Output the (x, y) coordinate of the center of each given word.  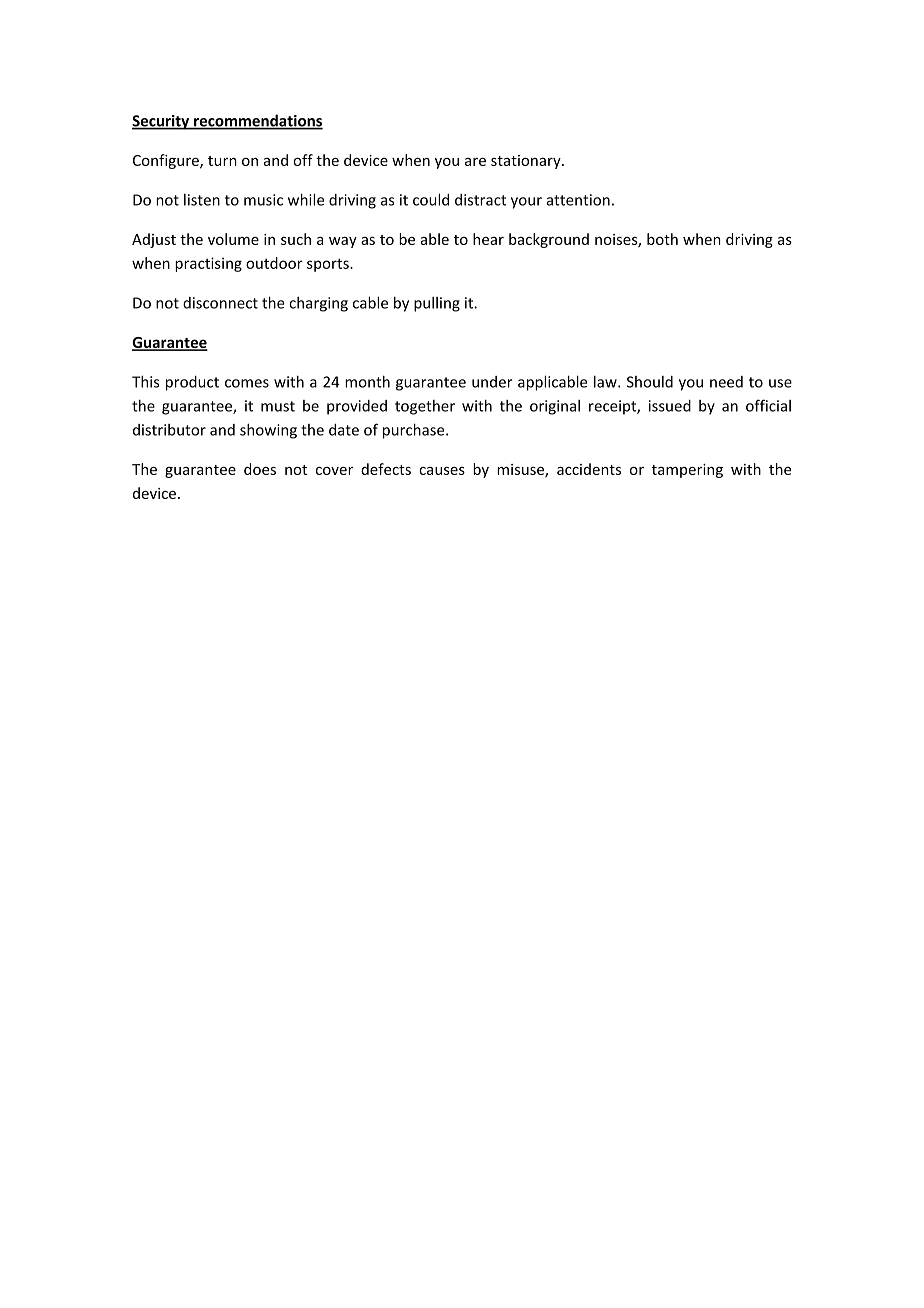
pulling (437, 304)
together (425, 407)
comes (247, 383)
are (475, 162)
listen (202, 200)
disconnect (220, 303)
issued (670, 406)
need (726, 382)
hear (488, 239)
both (662, 239)
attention (578, 200)
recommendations (257, 121)
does (260, 469)
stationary (527, 162)
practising (208, 264)
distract (480, 200)
